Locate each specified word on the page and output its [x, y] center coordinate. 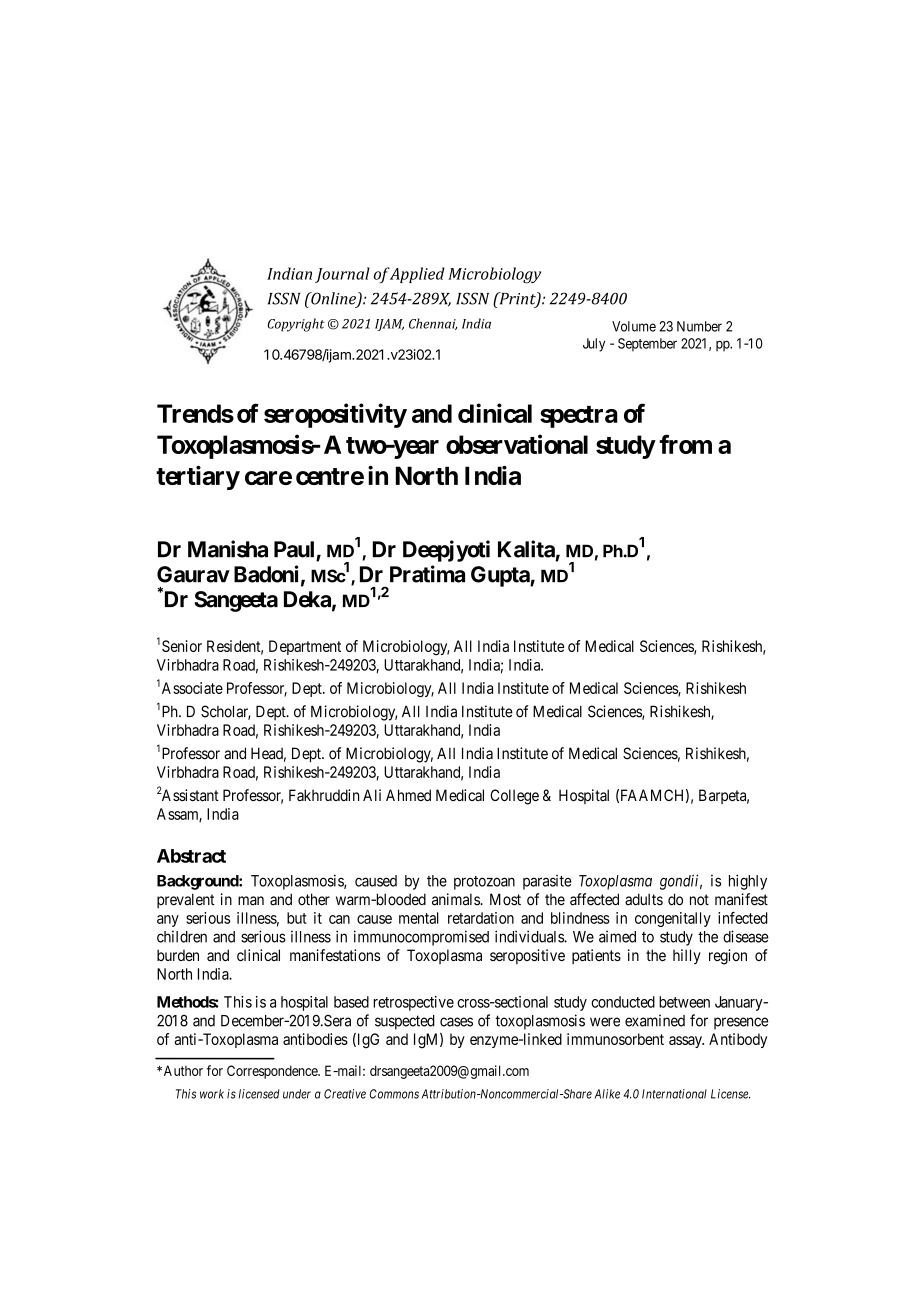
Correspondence [273, 1072]
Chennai [433, 324]
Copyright [296, 325]
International [674, 1094]
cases [456, 1022]
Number [699, 326]
